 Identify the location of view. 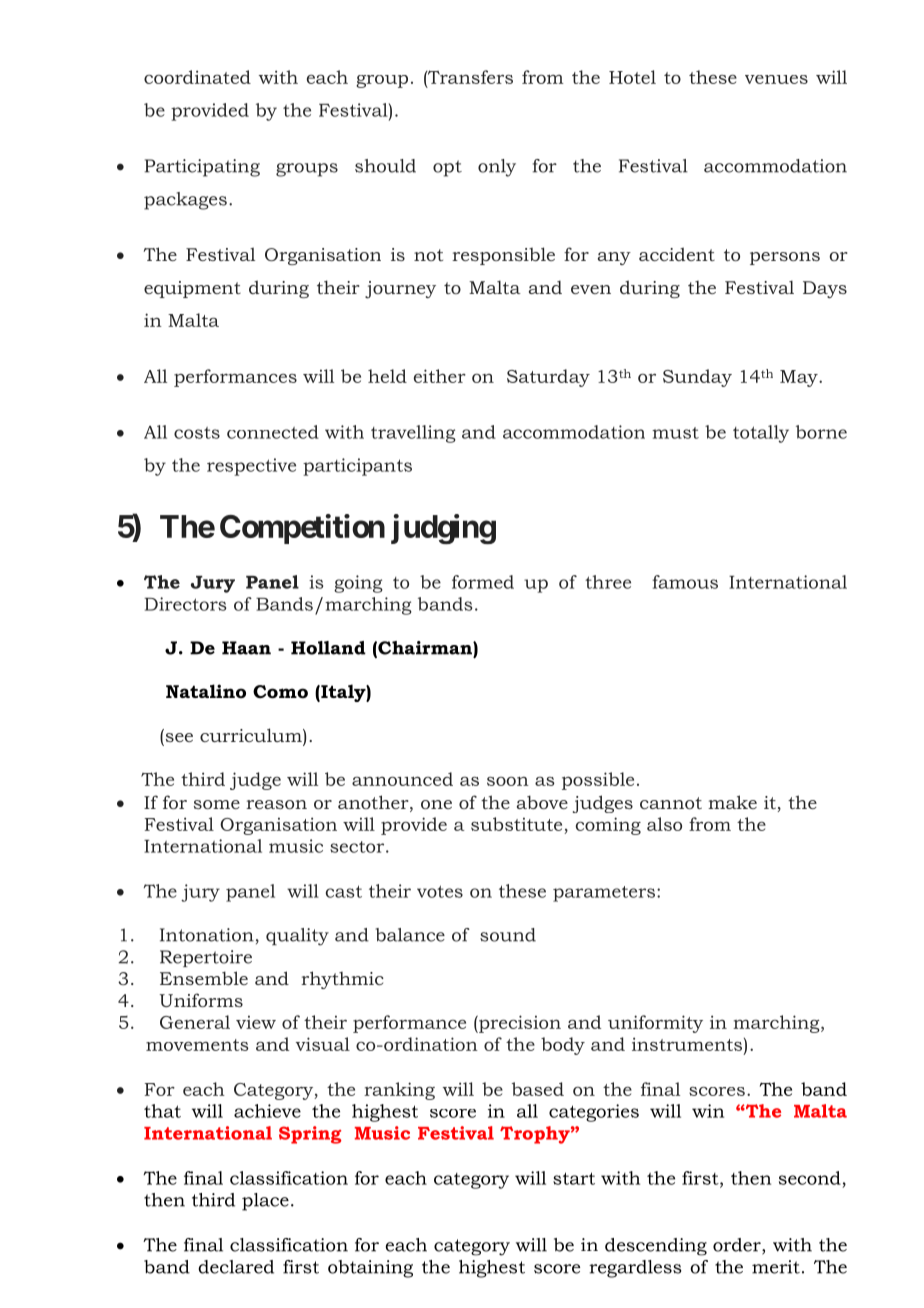
(256, 1022).
